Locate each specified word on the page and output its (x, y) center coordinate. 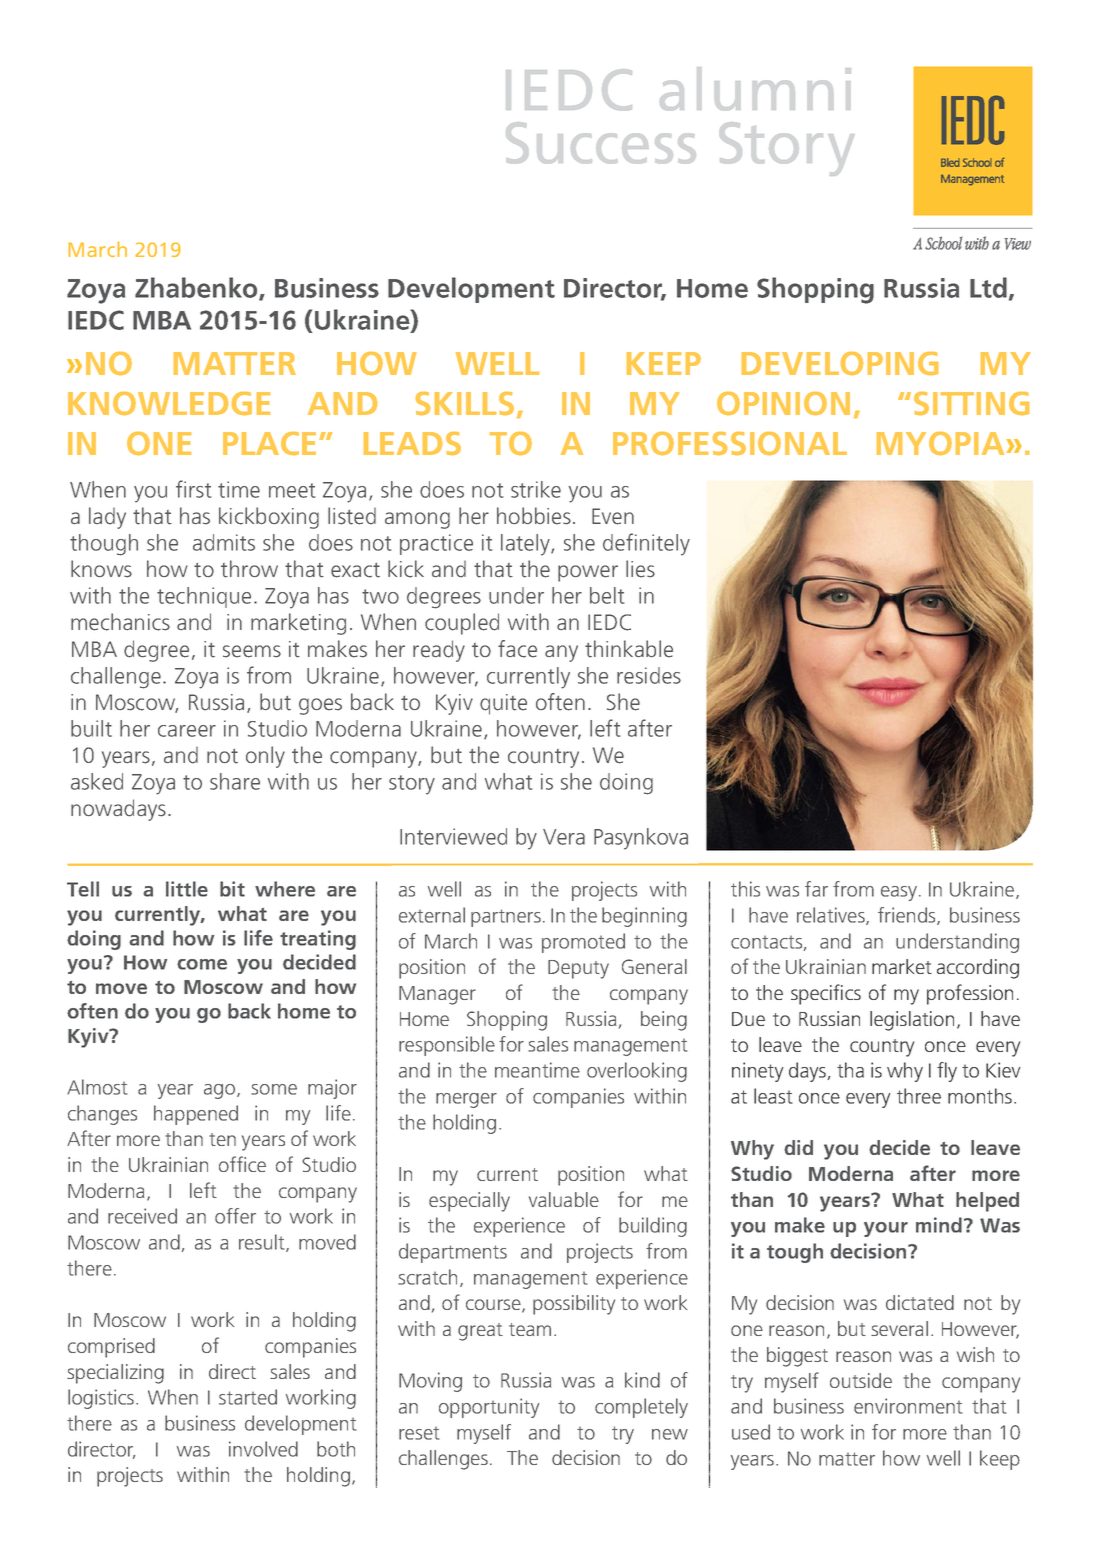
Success (601, 142)
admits (224, 542)
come (202, 964)
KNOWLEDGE (169, 403)
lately (526, 545)
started (248, 1397)
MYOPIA (940, 443)
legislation (912, 1021)
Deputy (578, 969)
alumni (755, 88)
